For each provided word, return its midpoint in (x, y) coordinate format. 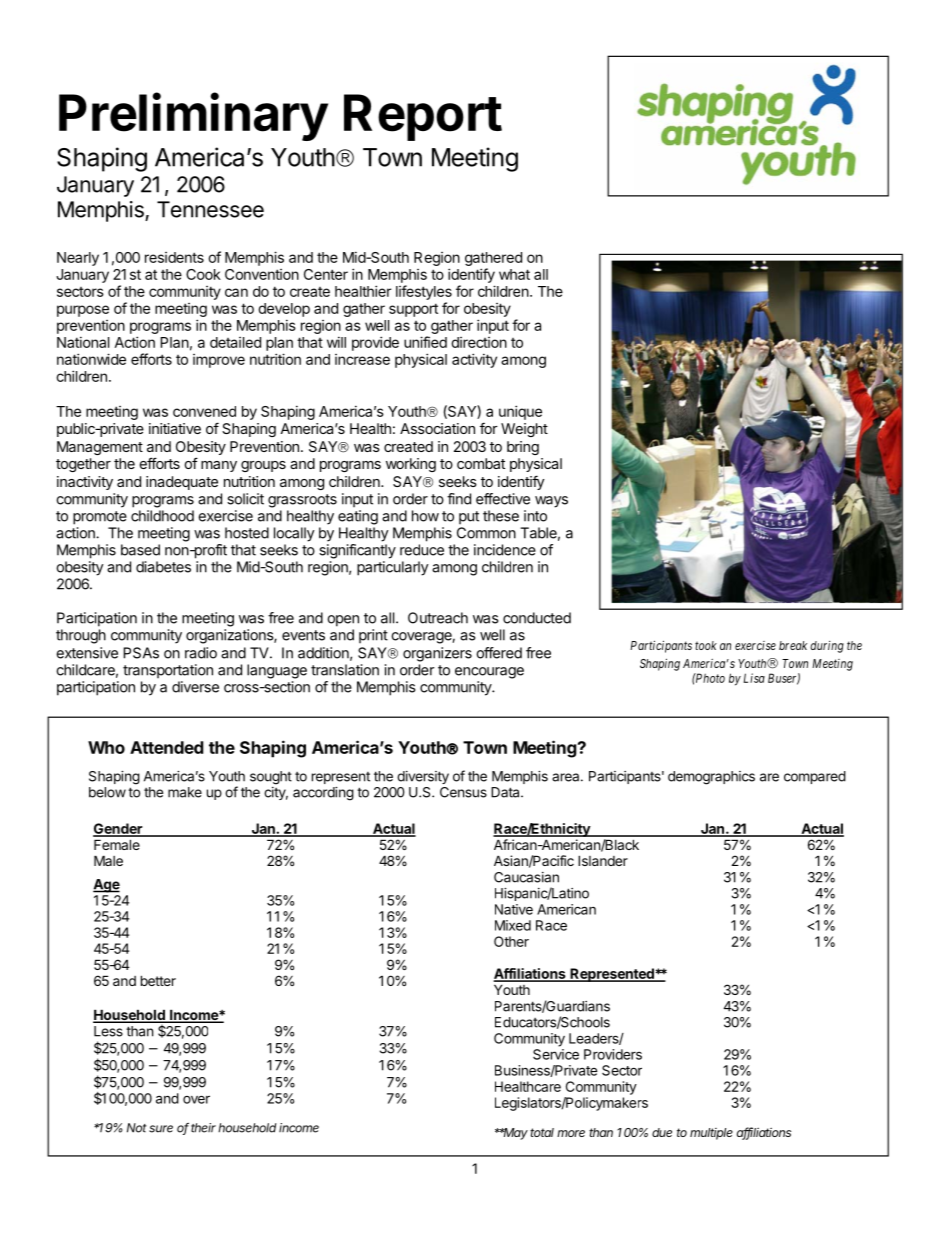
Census (463, 792)
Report (423, 117)
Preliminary (193, 116)
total (542, 1132)
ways (551, 502)
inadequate (182, 483)
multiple (711, 1134)
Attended (167, 747)
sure (161, 1129)
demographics (711, 778)
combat (481, 463)
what (514, 274)
